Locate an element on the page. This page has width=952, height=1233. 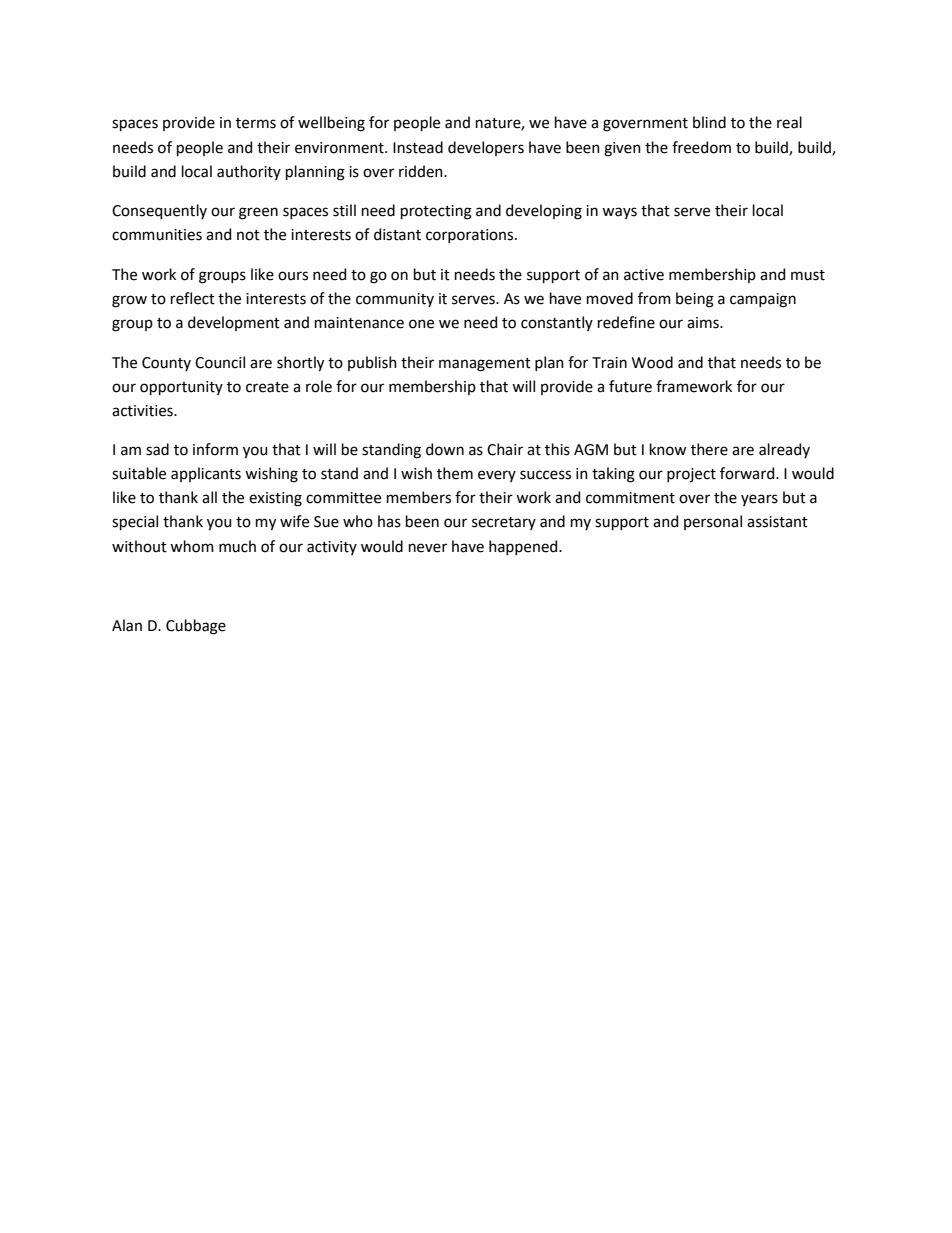
personal is located at coordinates (713, 522).
